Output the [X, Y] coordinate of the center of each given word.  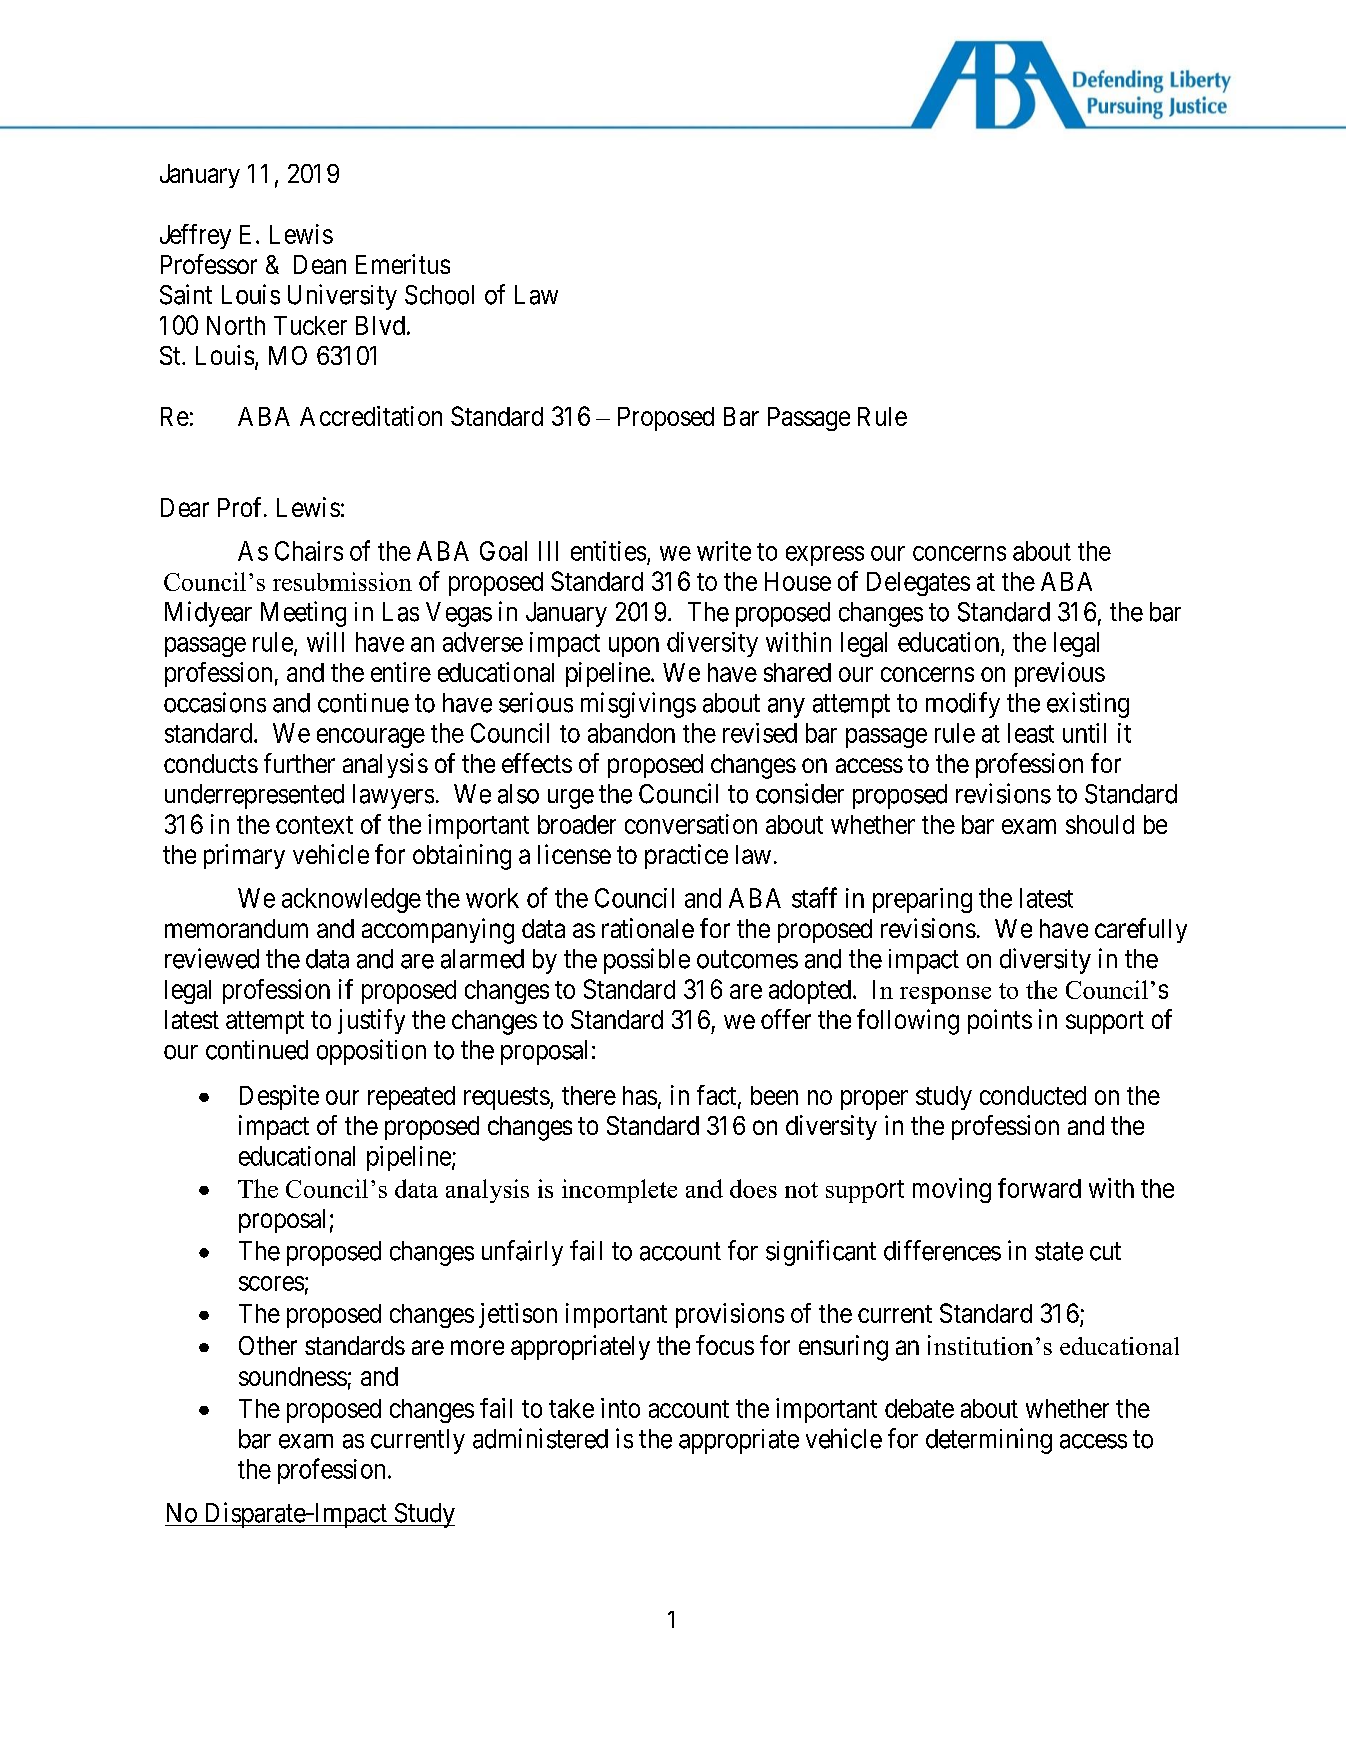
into [620, 1408]
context [314, 825]
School [439, 295]
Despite [279, 1097]
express [825, 556]
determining [989, 1441]
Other [268, 1345]
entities [608, 551]
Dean [320, 264]
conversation [691, 824]
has [640, 1095]
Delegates [918, 584]
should [1100, 824]
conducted [1033, 1095]
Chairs [309, 551]
